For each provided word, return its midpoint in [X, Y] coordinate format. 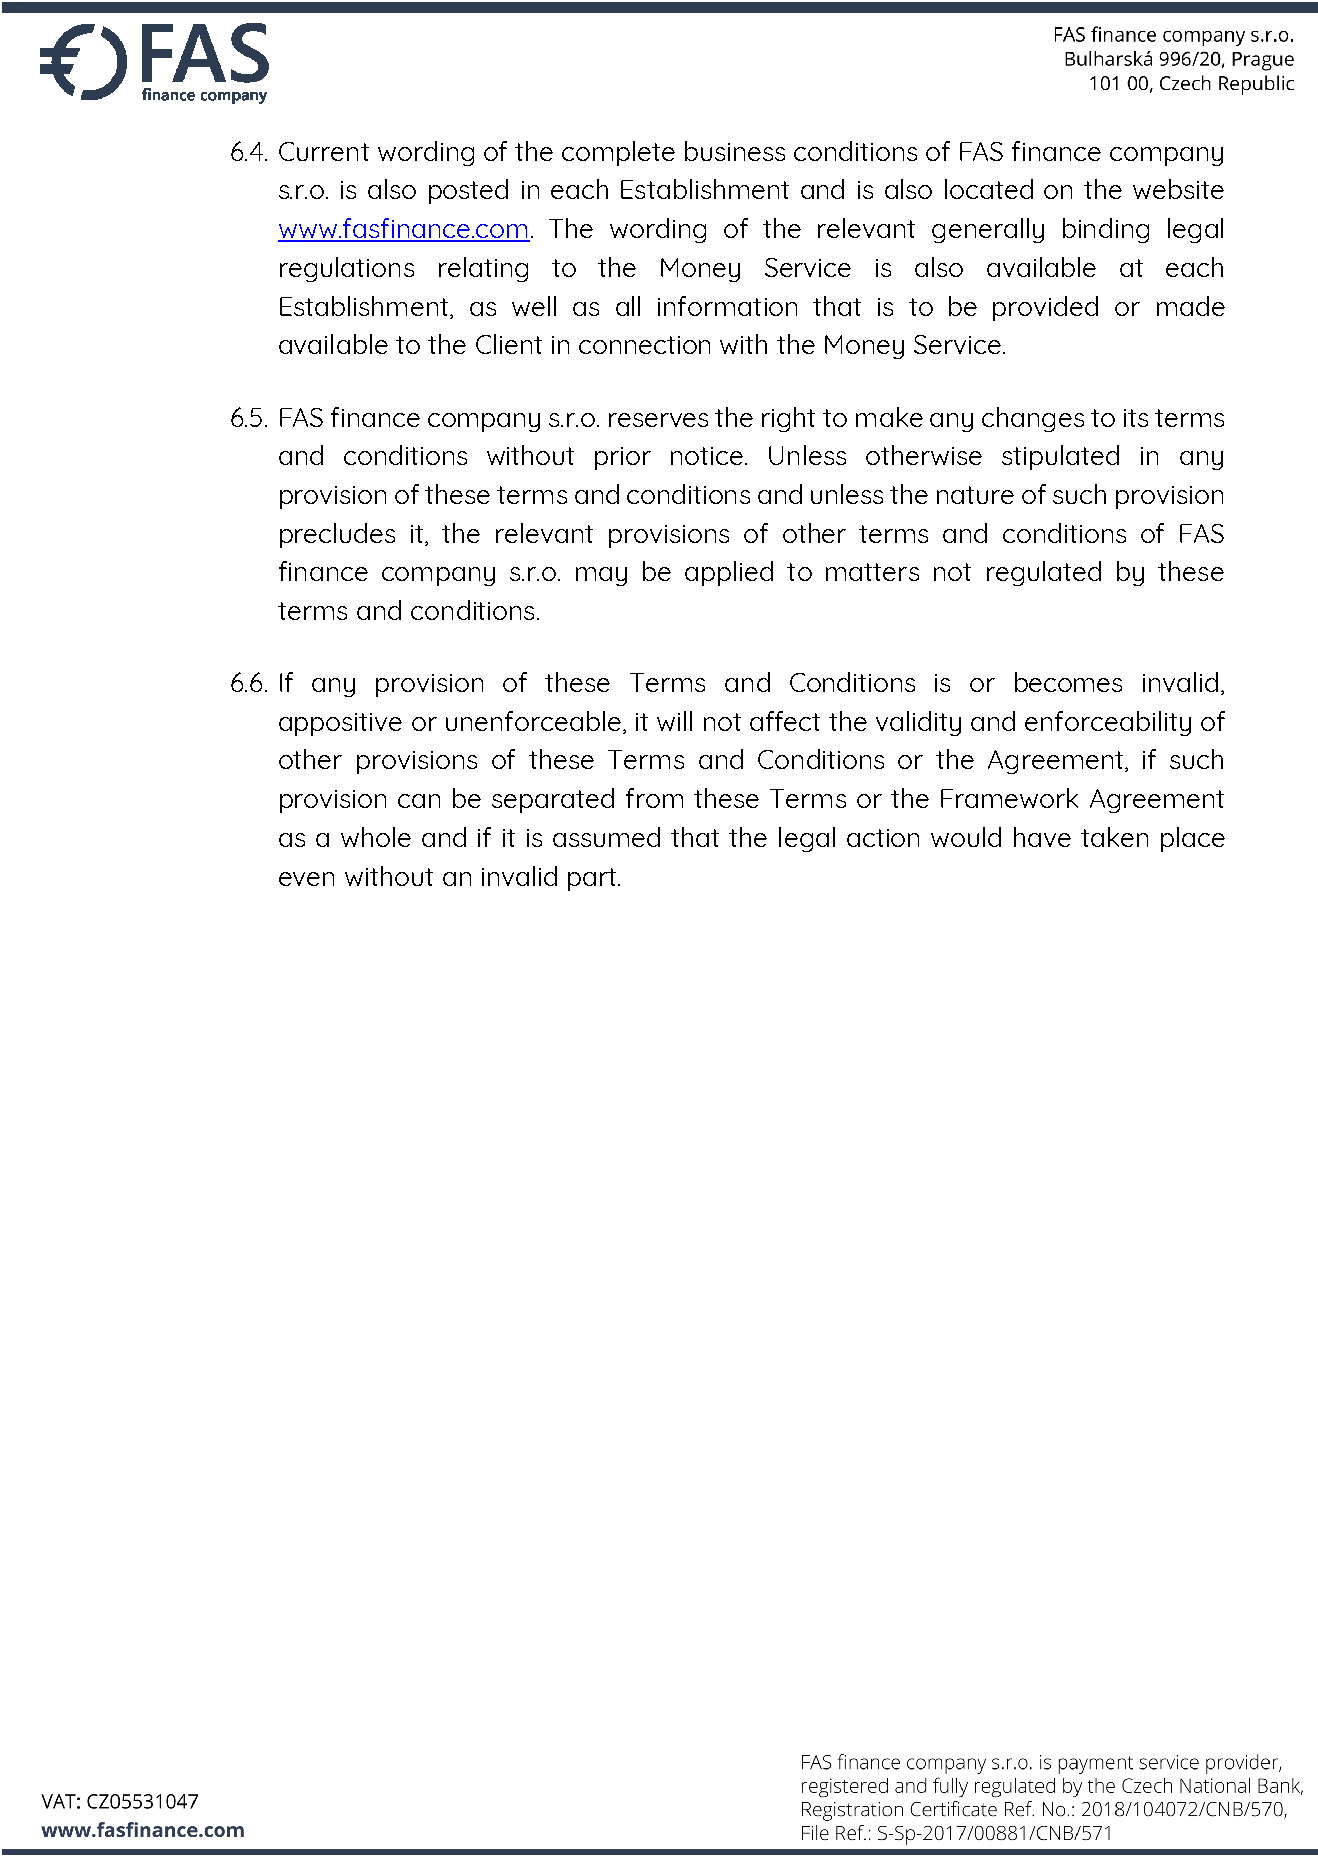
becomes [1068, 682]
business [735, 151]
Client [509, 344]
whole [376, 837]
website [1178, 189]
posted [468, 191]
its [1136, 418]
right [788, 419]
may [601, 576]
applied [729, 573]
